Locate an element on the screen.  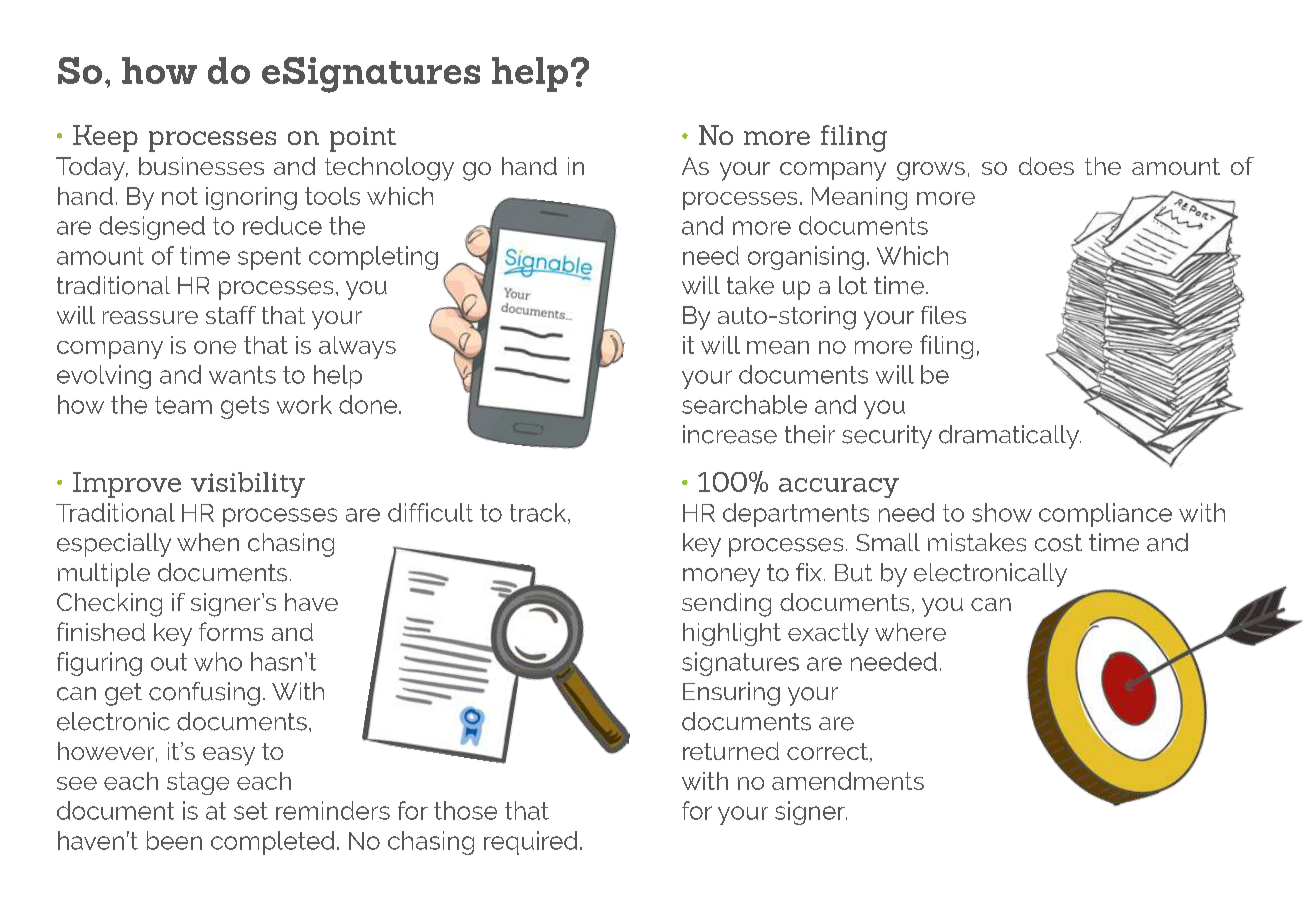
searchable is located at coordinates (744, 404).
